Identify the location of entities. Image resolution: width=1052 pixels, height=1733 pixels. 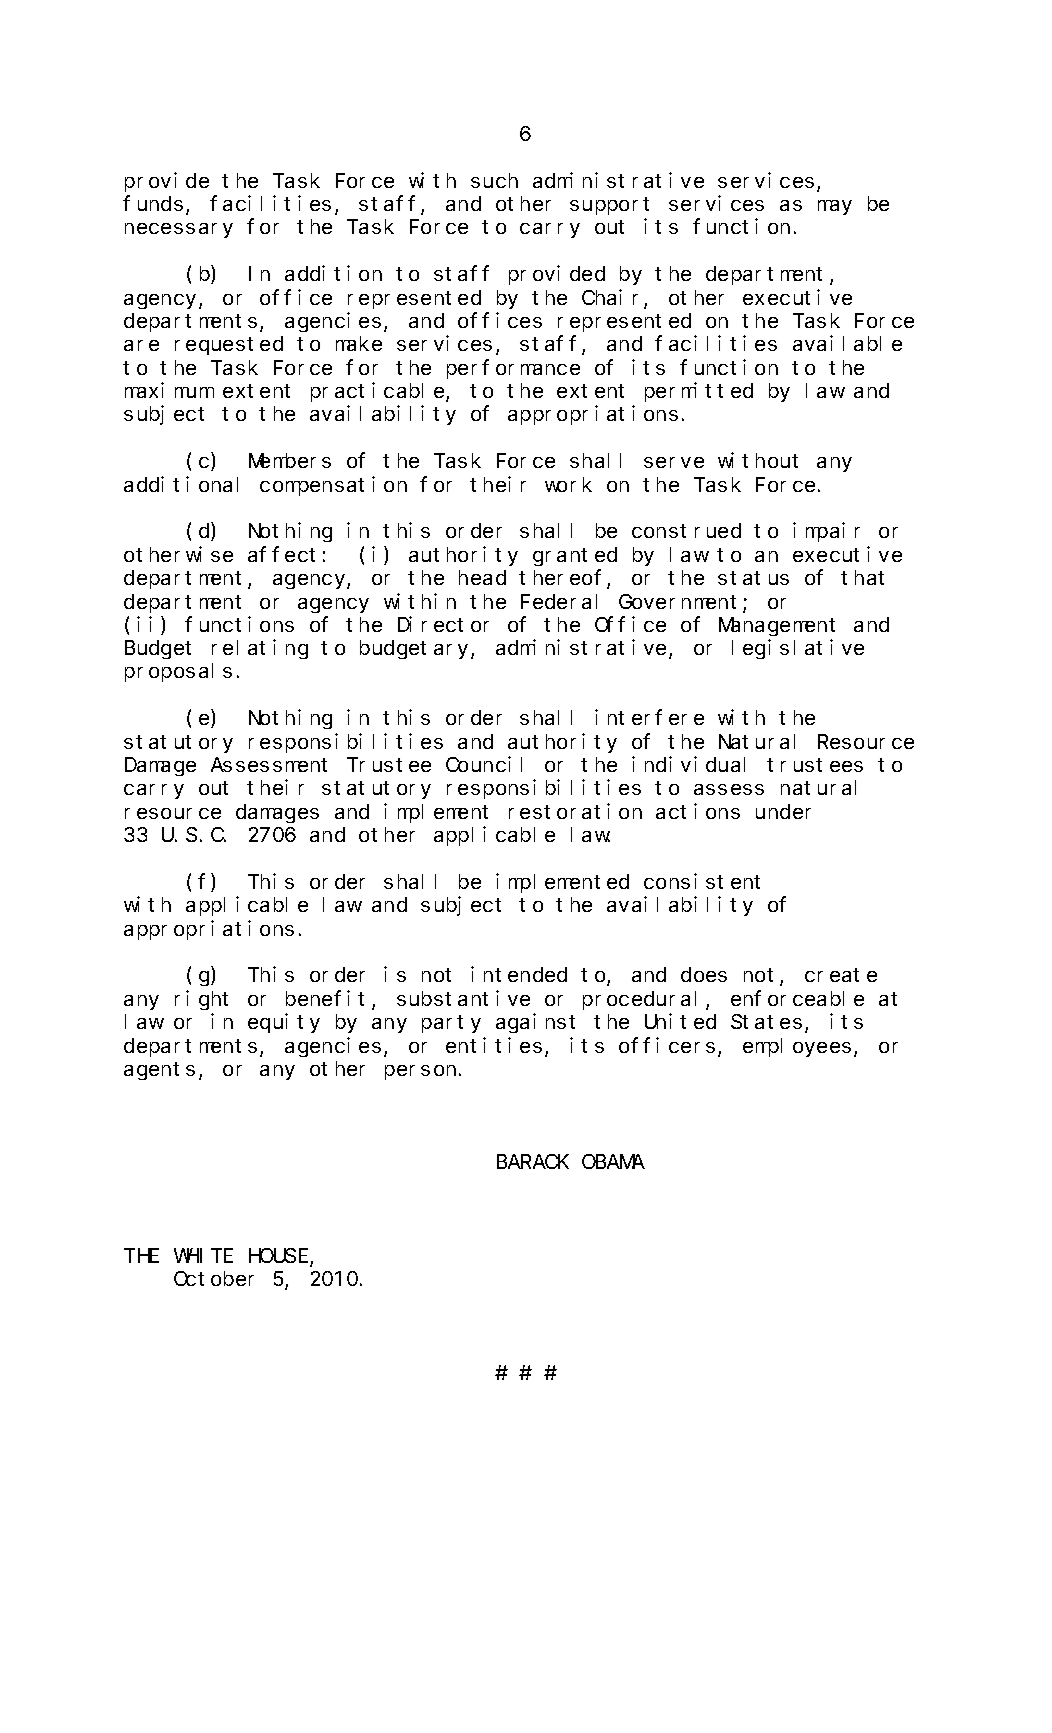
(494, 1045).
